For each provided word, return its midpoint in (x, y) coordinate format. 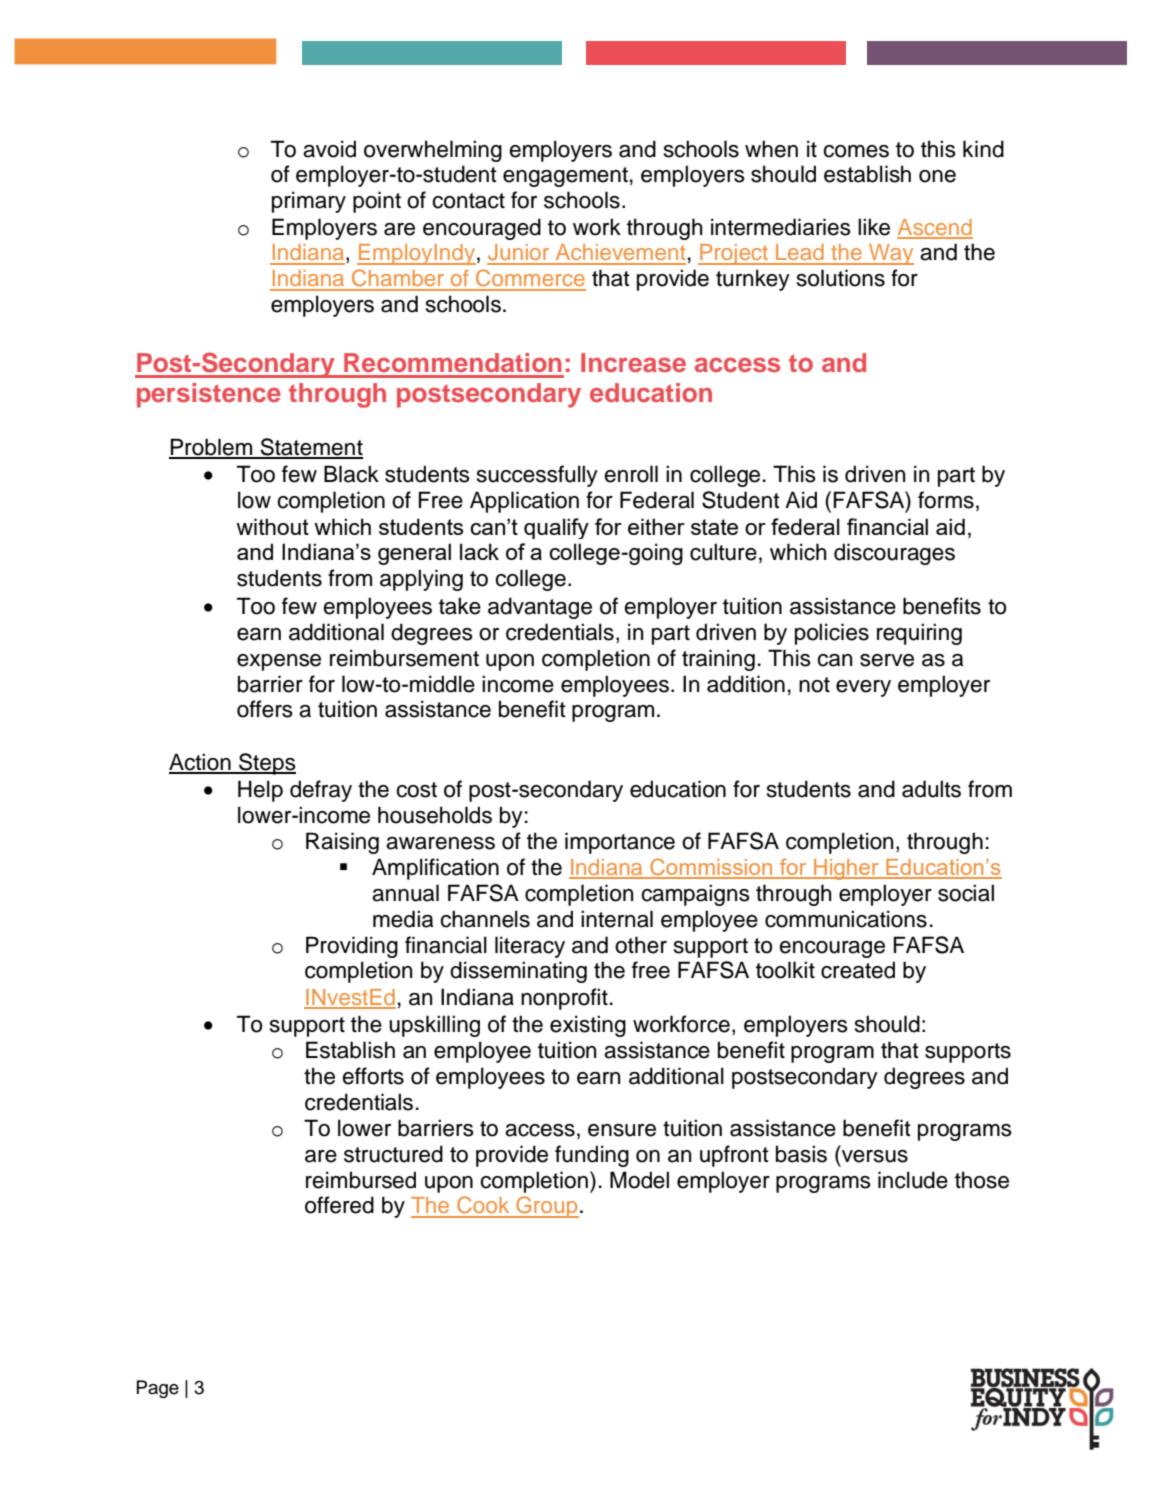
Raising (342, 843)
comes (856, 151)
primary (309, 202)
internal (617, 919)
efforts (373, 1076)
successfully (537, 476)
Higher (846, 869)
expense (279, 662)
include (913, 1180)
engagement (565, 177)
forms (946, 500)
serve (887, 660)
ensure (622, 1130)
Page (158, 1389)
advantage (540, 608)
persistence (209, 395)
